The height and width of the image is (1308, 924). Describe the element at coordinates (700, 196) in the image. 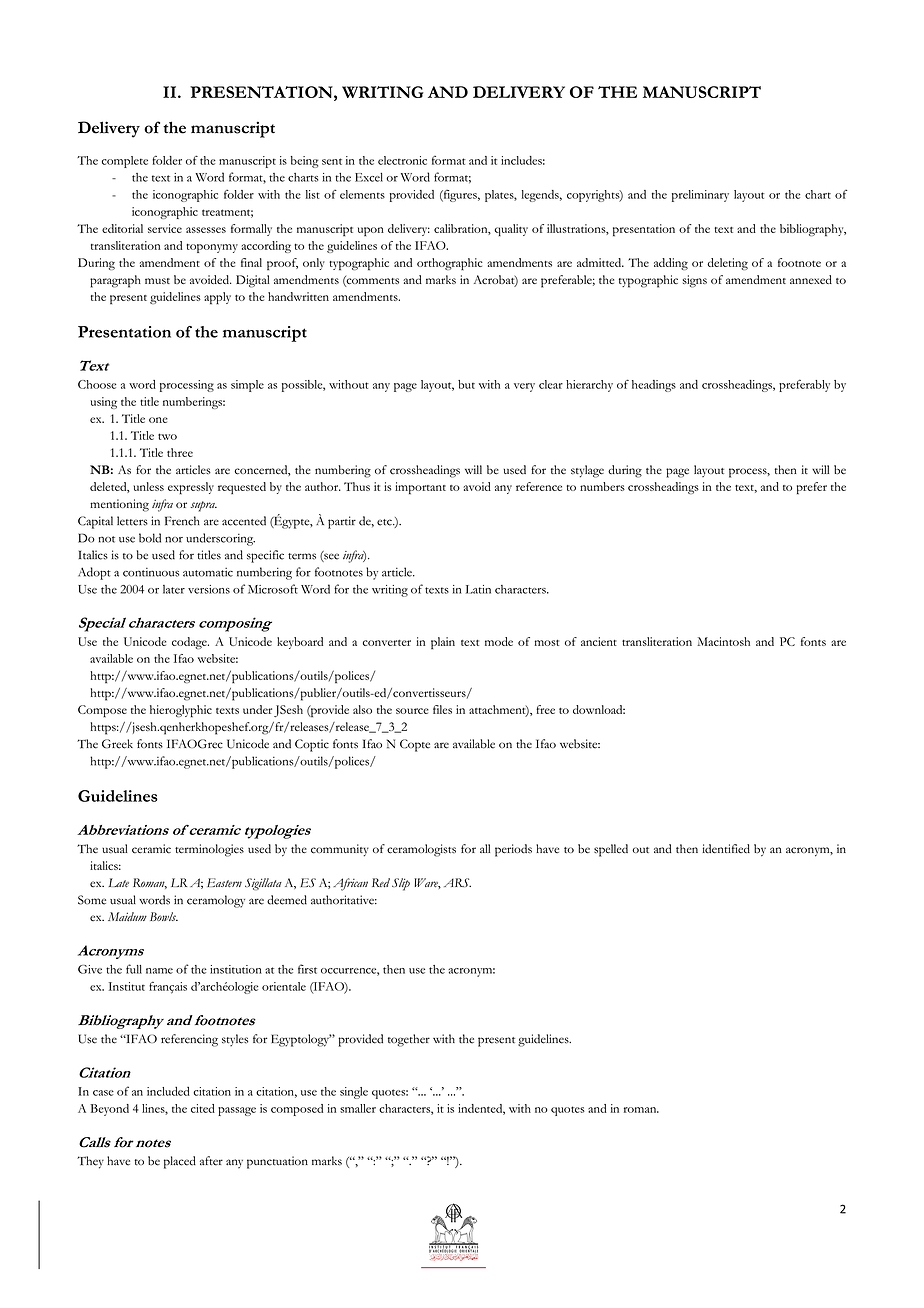

I see `preliminary` at that location.
